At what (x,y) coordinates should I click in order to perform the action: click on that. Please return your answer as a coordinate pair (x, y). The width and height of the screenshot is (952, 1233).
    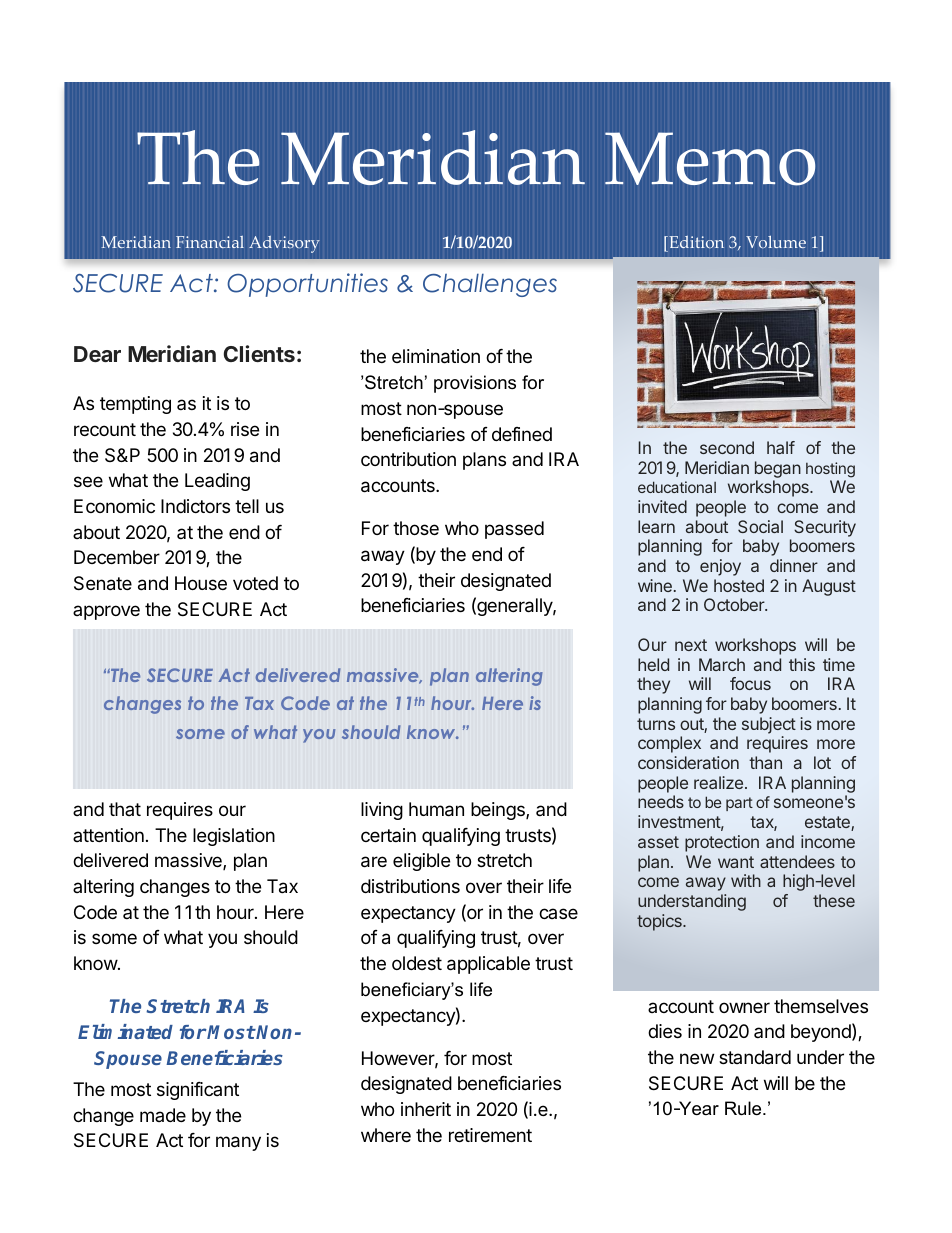
    Looking at the image, I should click on (125, 809).
